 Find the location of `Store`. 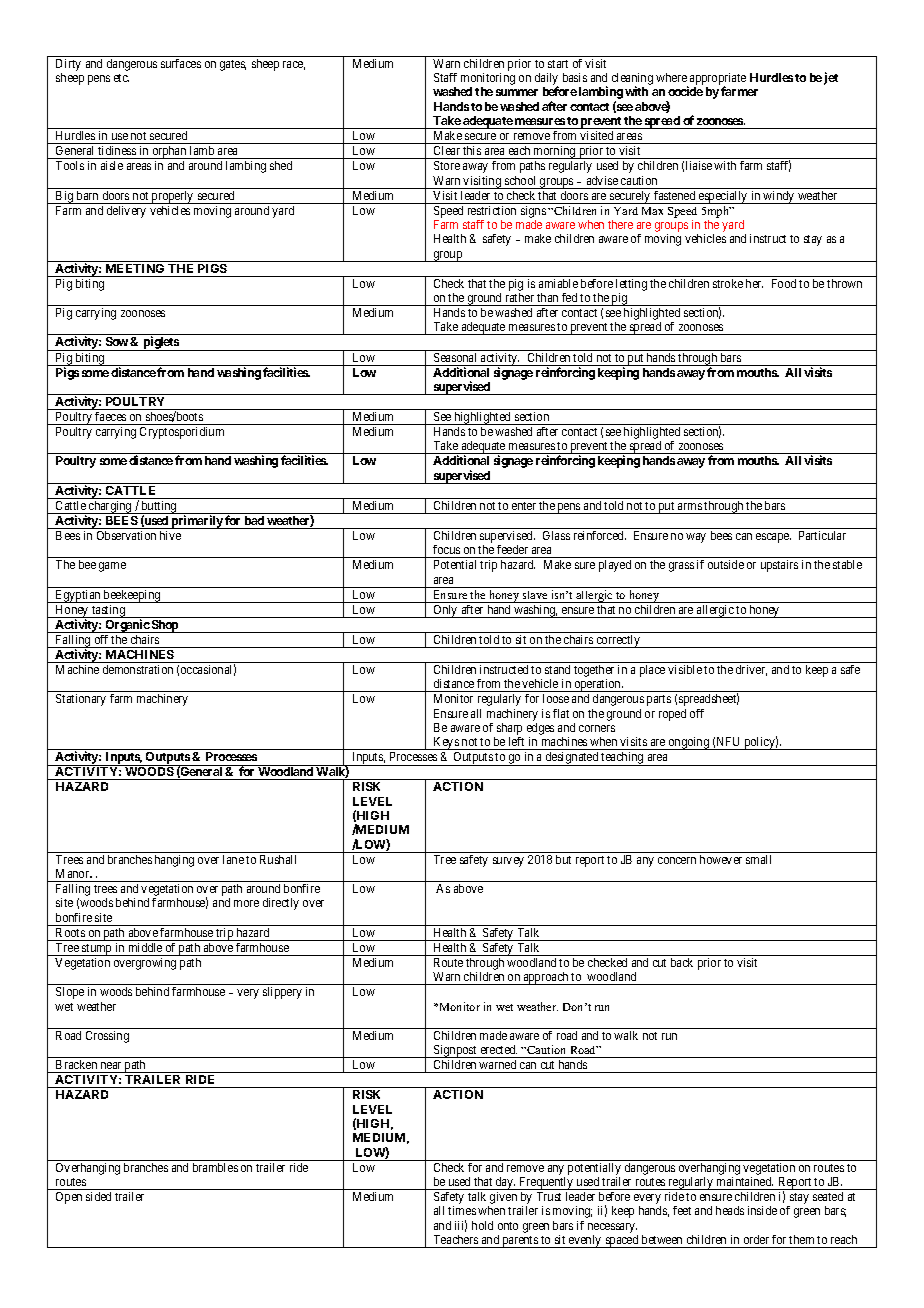

Store is located at coordinates (447, 165).
